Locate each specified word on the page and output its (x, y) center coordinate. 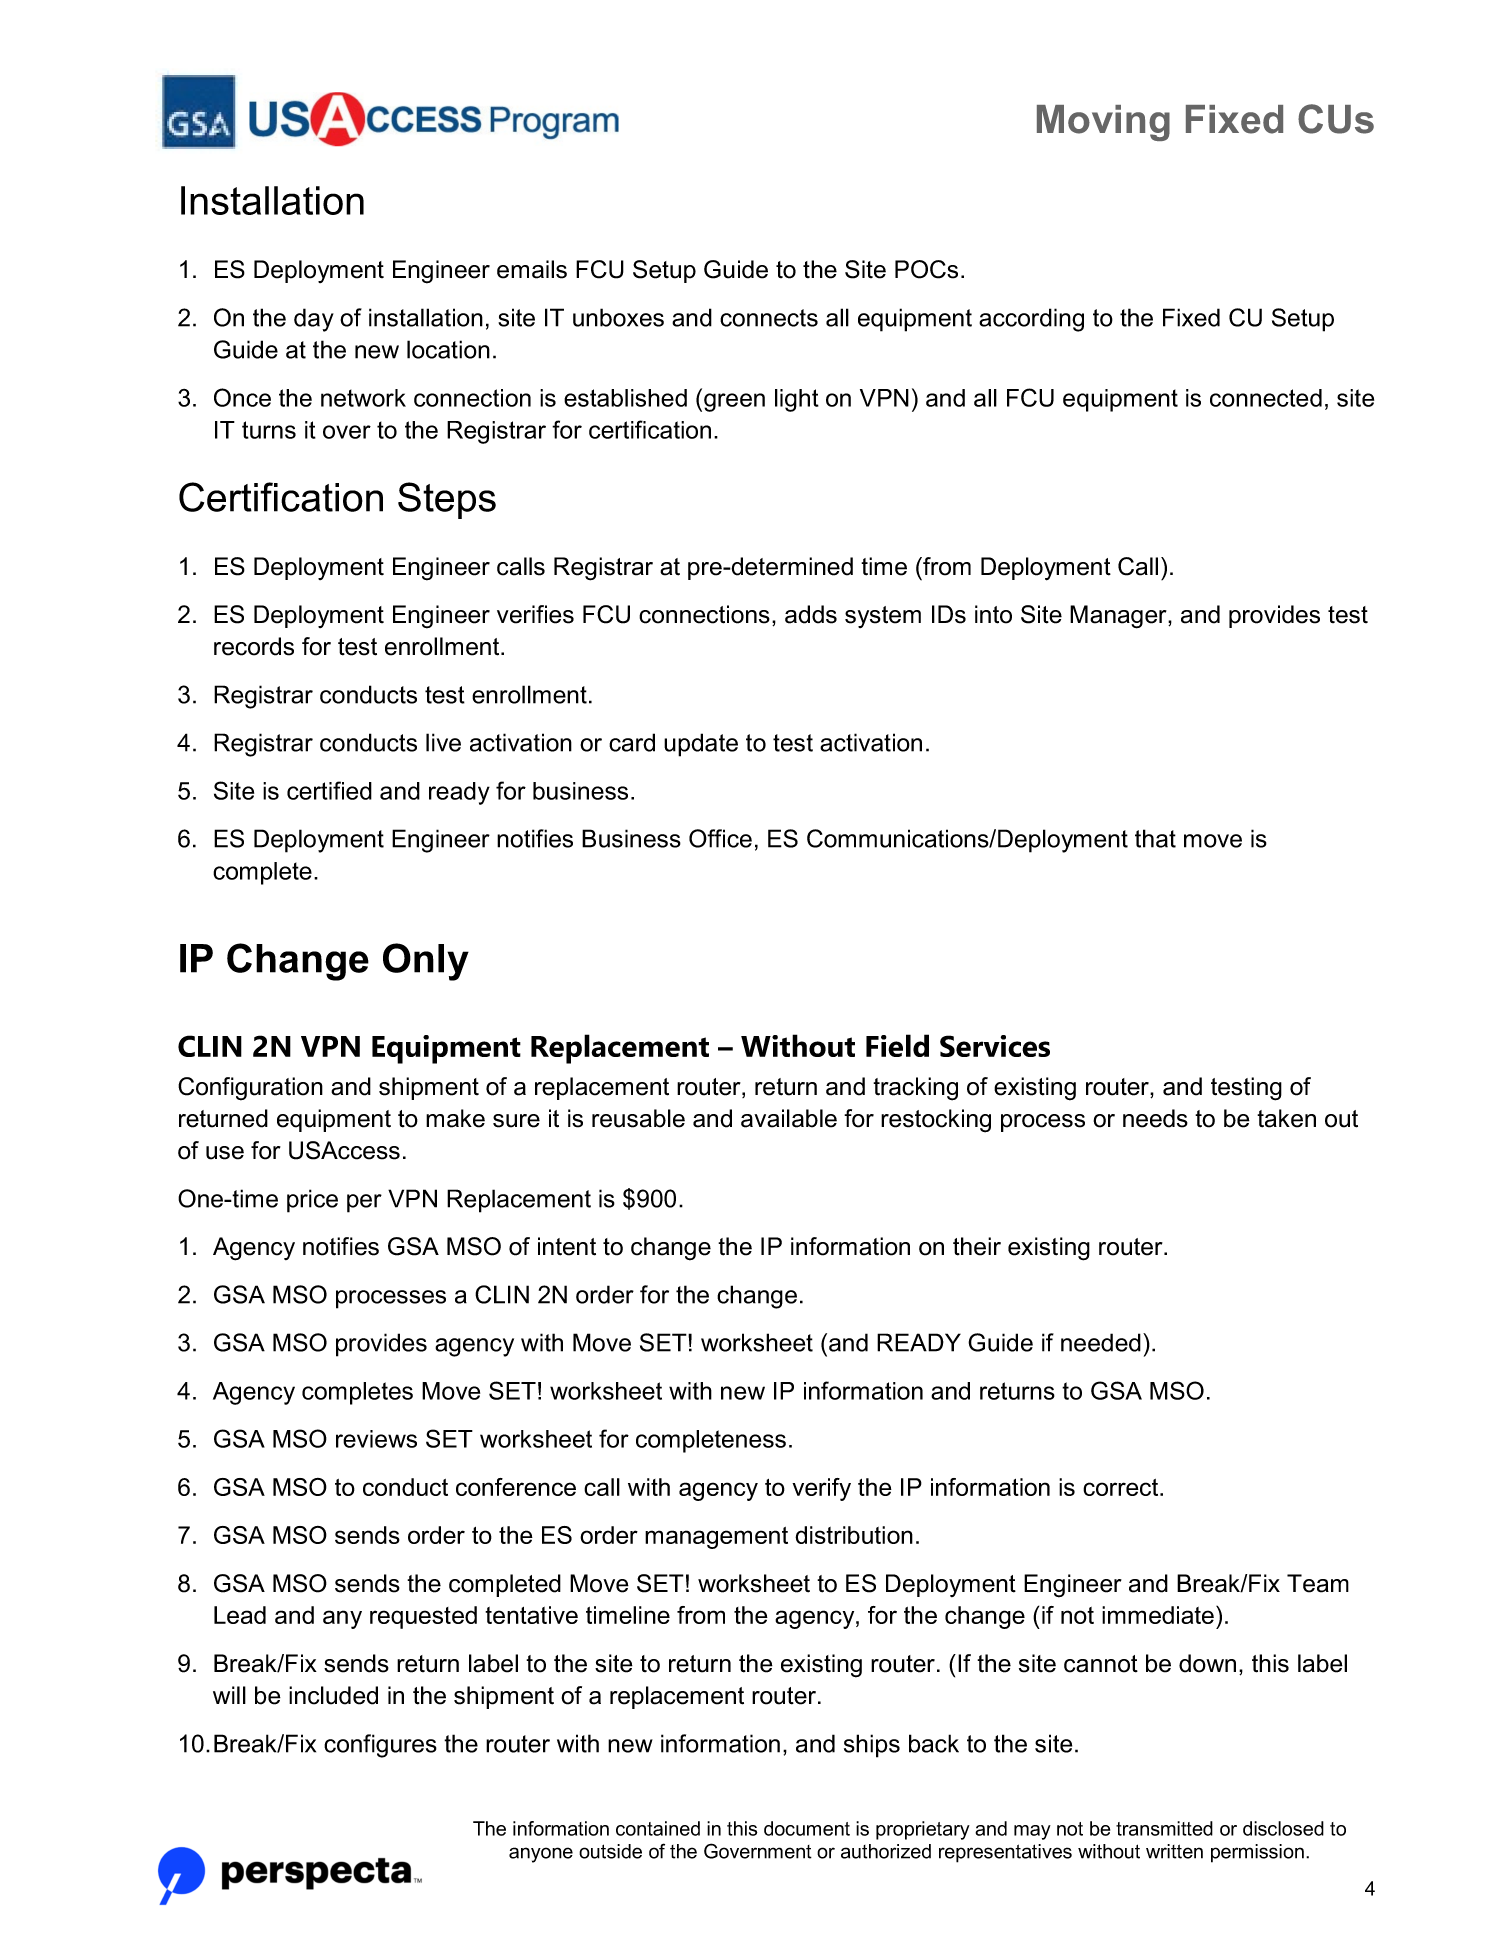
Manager (1119, 617)
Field (897, 1045)
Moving (1103, 123)
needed (1101, 1342)
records (254, 646)
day (314, 320)
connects (769, 318)
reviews (376, 1439)
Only (426, 962)
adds (811, 614)
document (807, 1828)
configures (380, 1746)
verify (821, 1489)
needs (1155, 1118)
